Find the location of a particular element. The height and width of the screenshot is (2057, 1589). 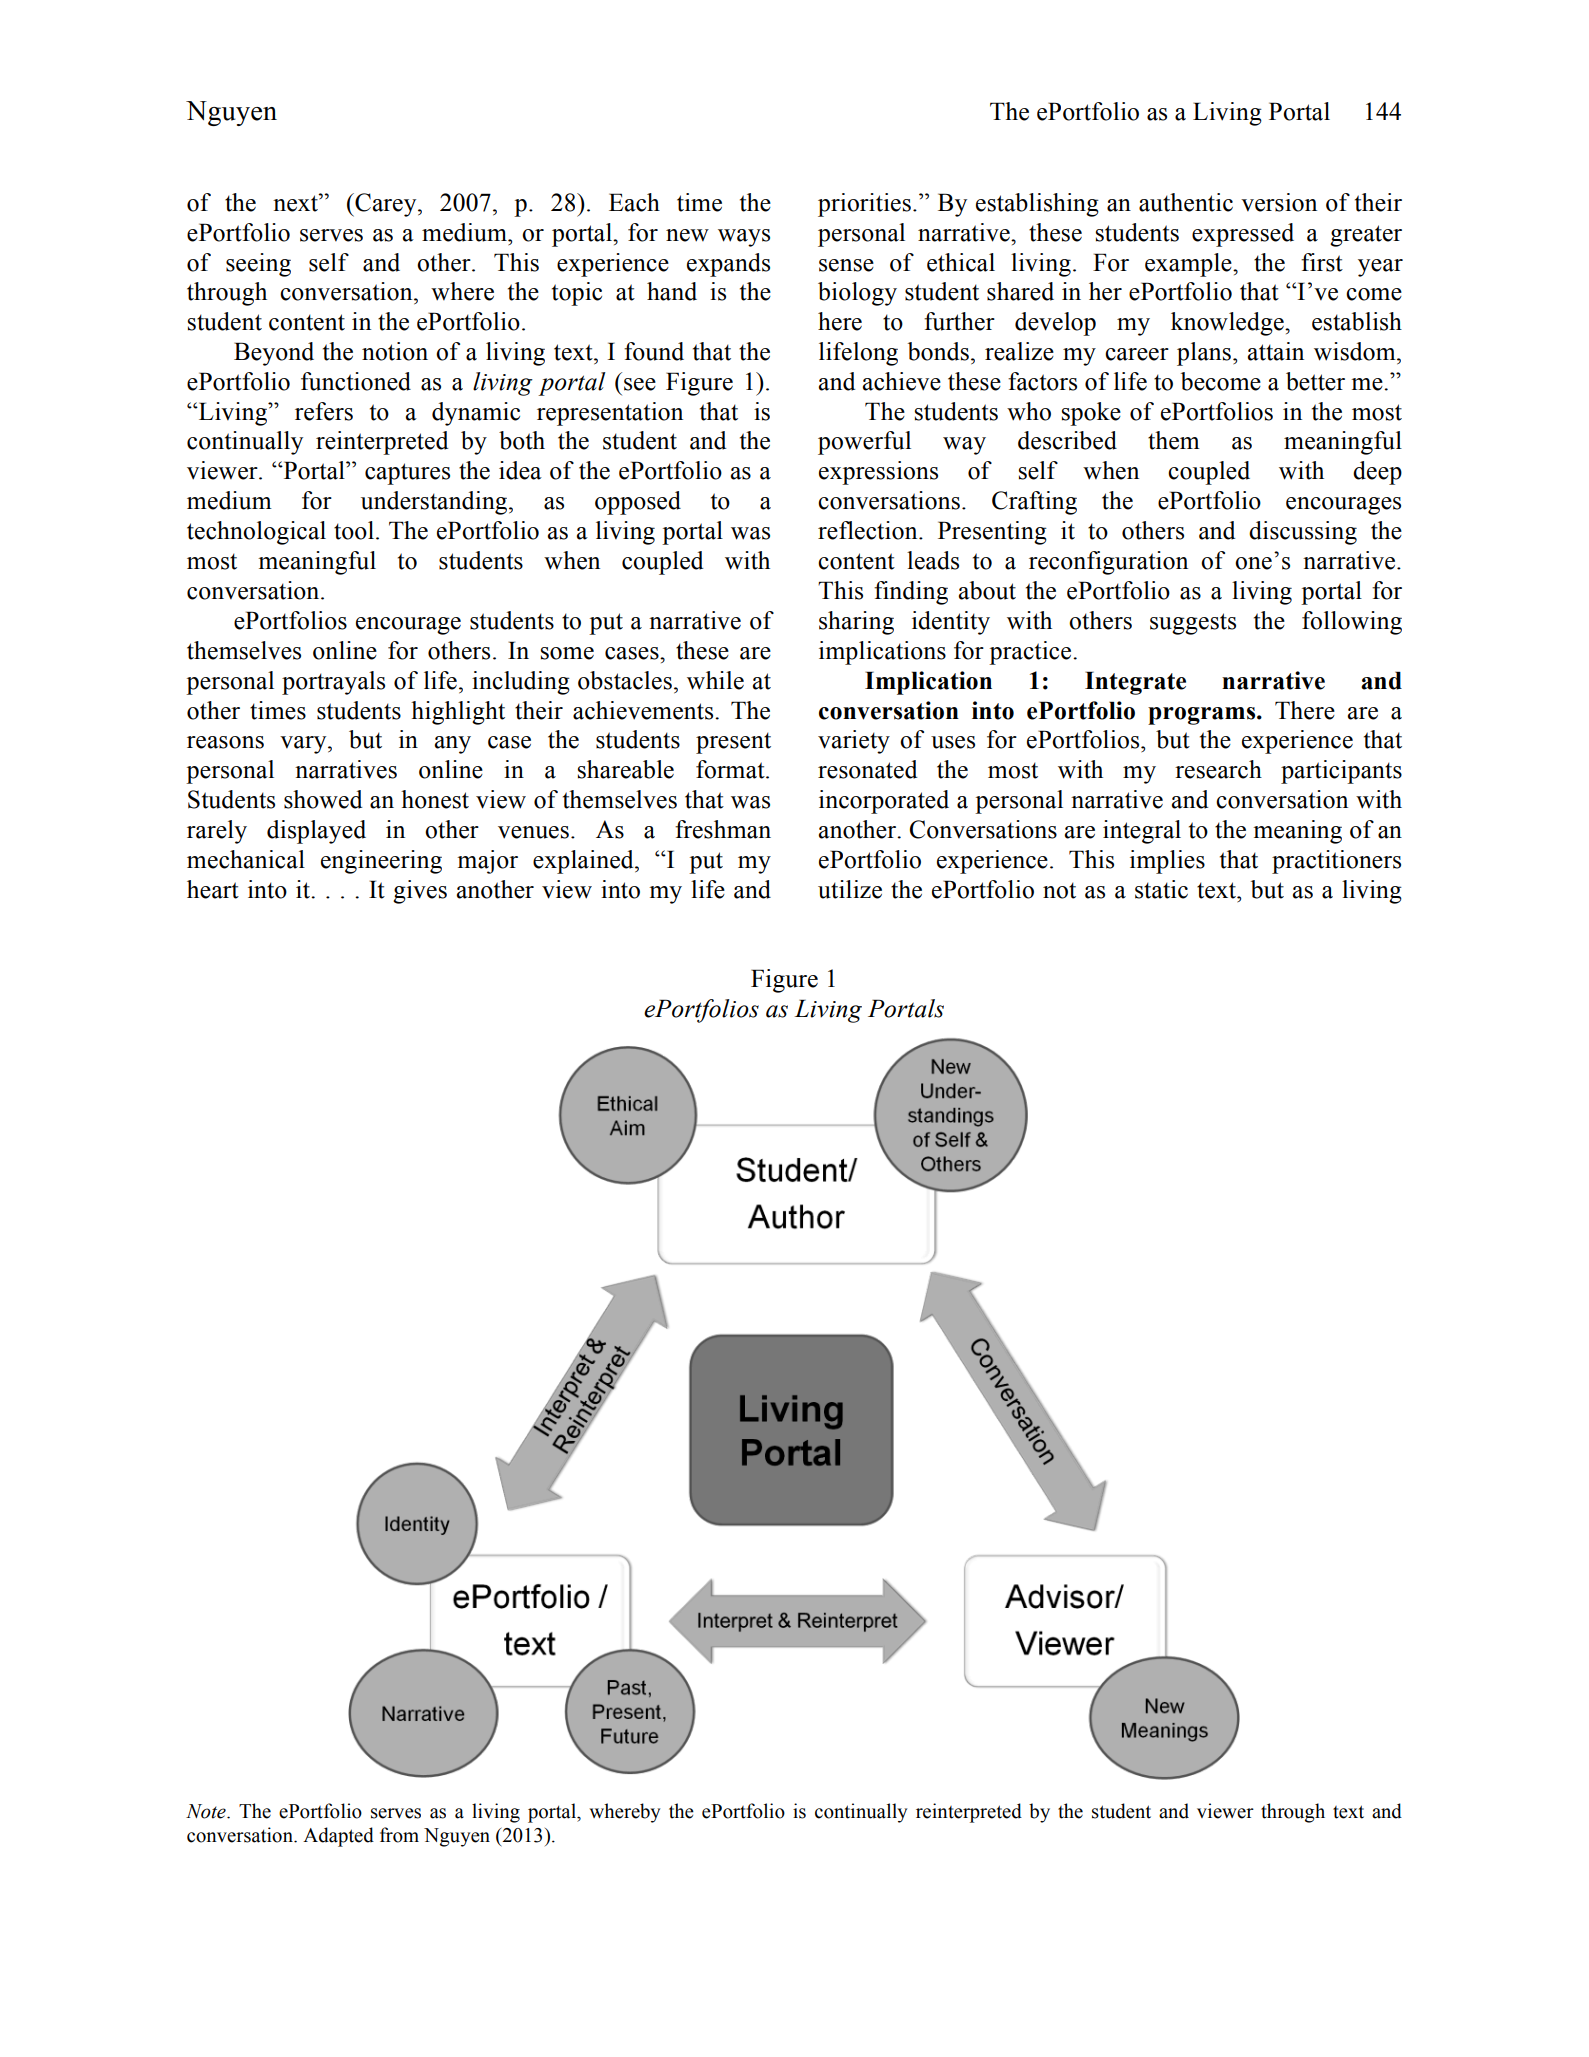

ways is located at coordinates (744, 238).
